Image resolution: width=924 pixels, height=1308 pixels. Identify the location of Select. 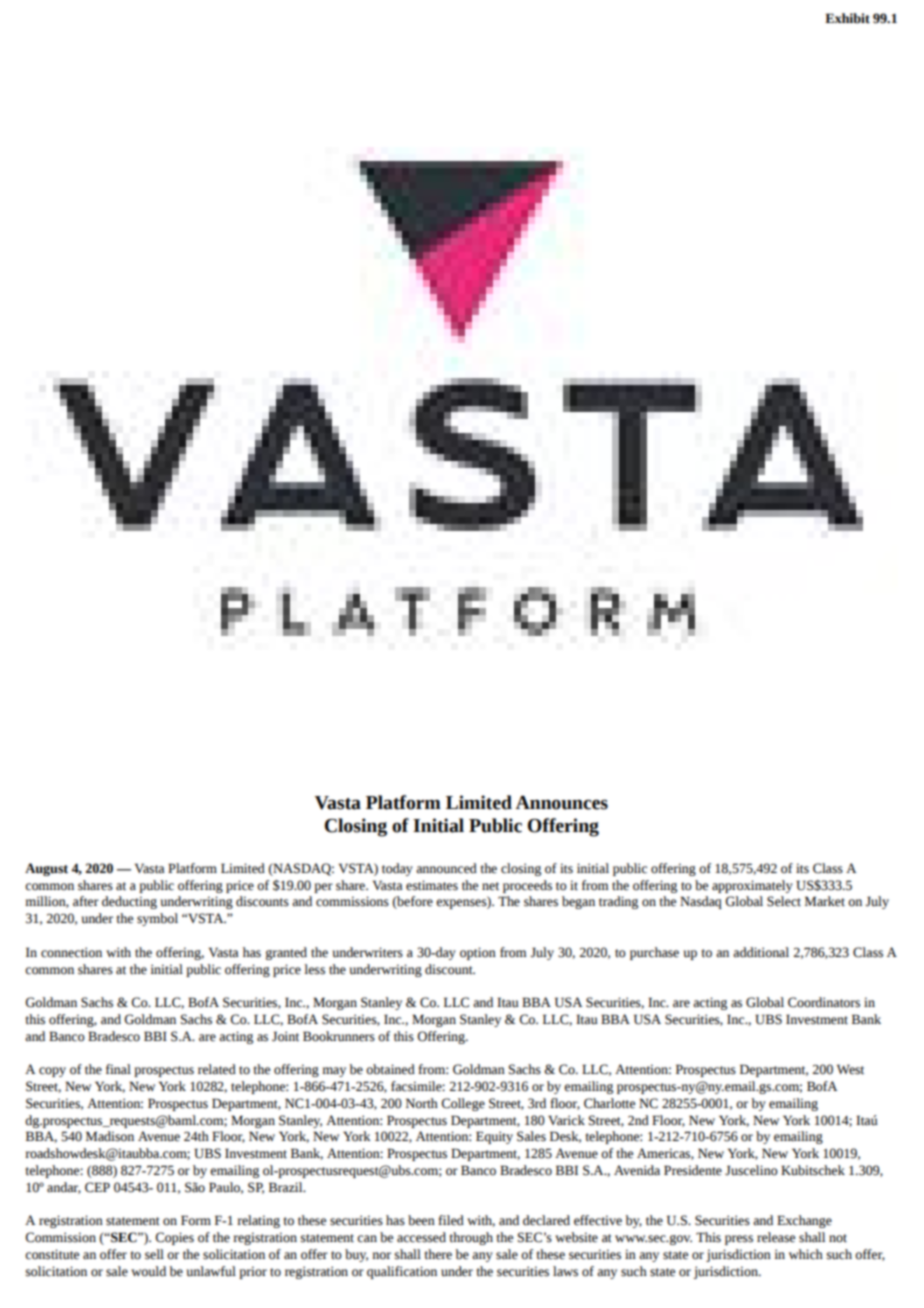
(784, 901).
